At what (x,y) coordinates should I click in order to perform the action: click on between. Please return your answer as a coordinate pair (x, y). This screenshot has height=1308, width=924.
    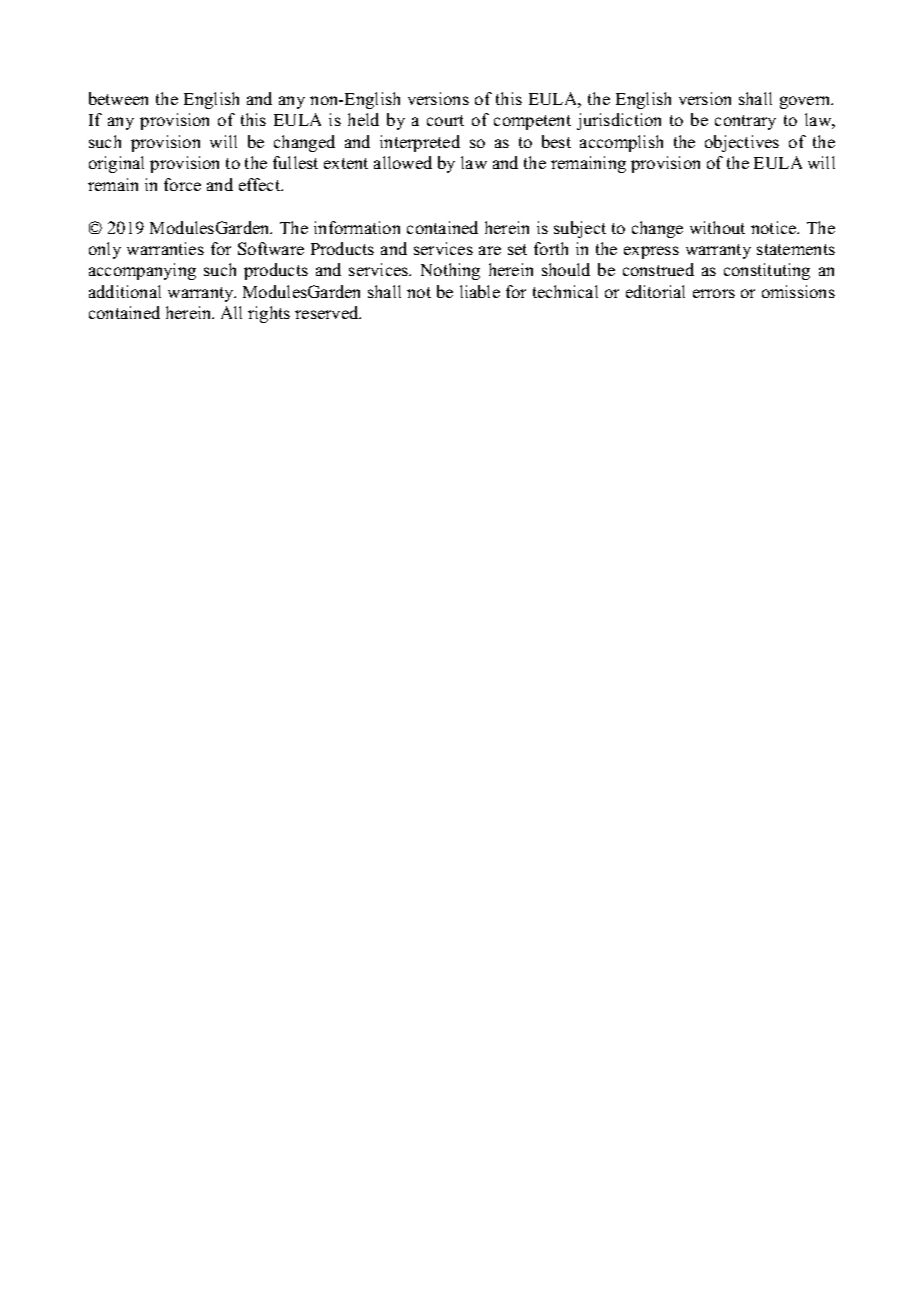
    Looking at the image, I should click on (118, 98).
